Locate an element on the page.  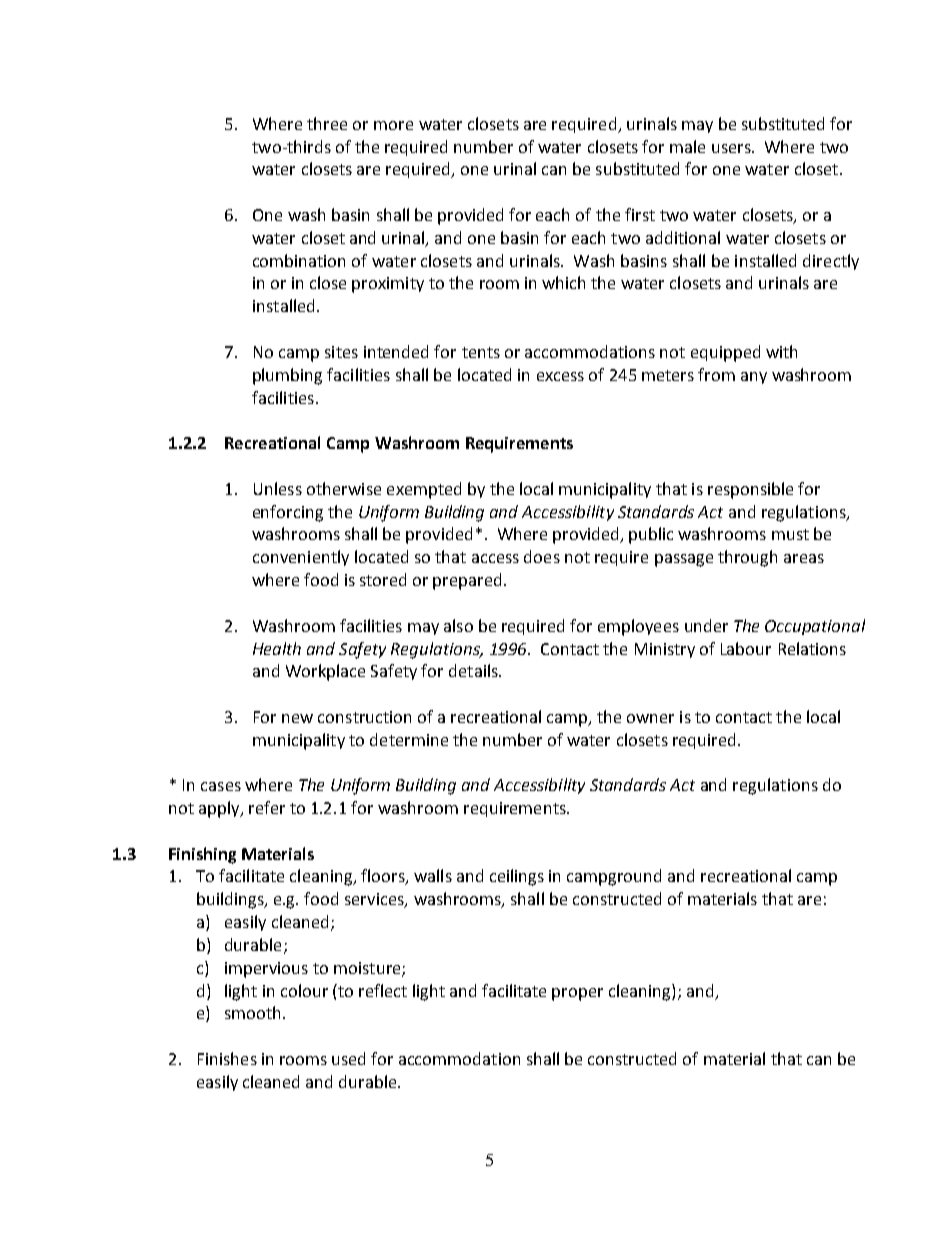
more is located at coordinates (393, 125).
